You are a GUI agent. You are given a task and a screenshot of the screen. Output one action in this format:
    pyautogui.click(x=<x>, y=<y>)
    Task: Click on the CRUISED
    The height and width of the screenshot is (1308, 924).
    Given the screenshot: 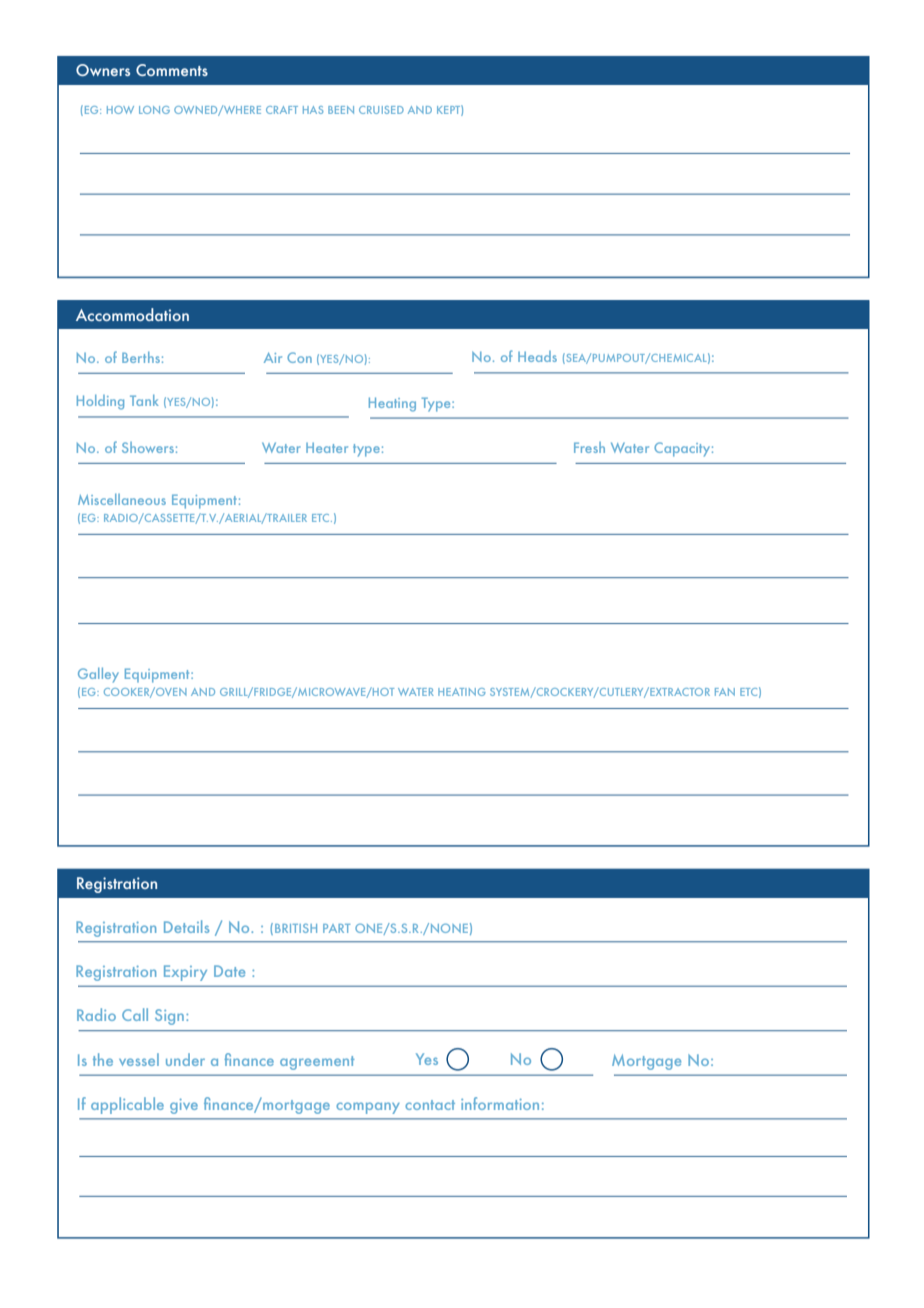 What is the action you would take?
    pyautogui.click(x=381, y=110)
